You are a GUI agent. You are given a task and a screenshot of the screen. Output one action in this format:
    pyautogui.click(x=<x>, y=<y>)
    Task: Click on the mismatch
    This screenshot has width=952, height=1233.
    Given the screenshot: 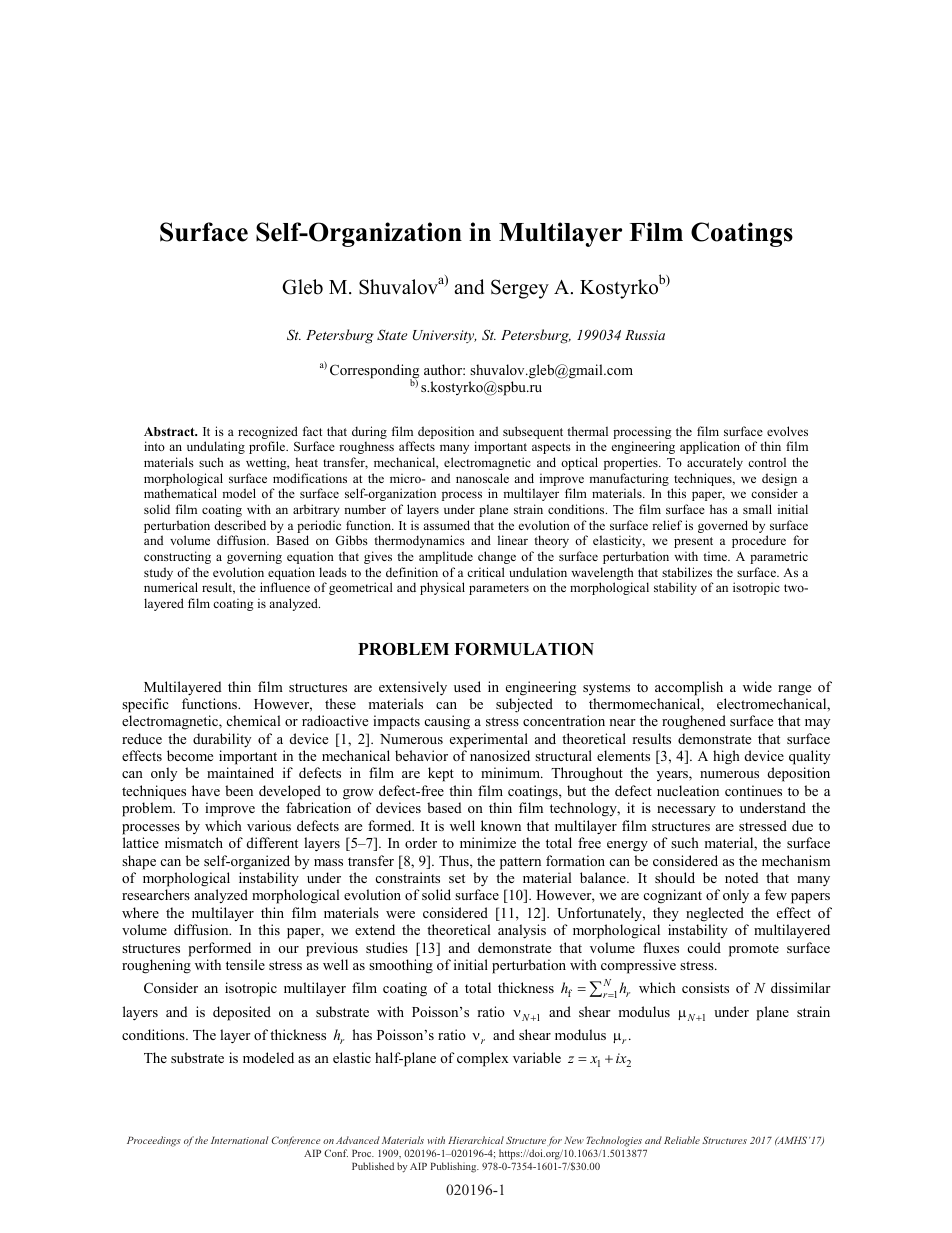 What is the action you would take?
    pyautogui.click(x=194, y=842)
